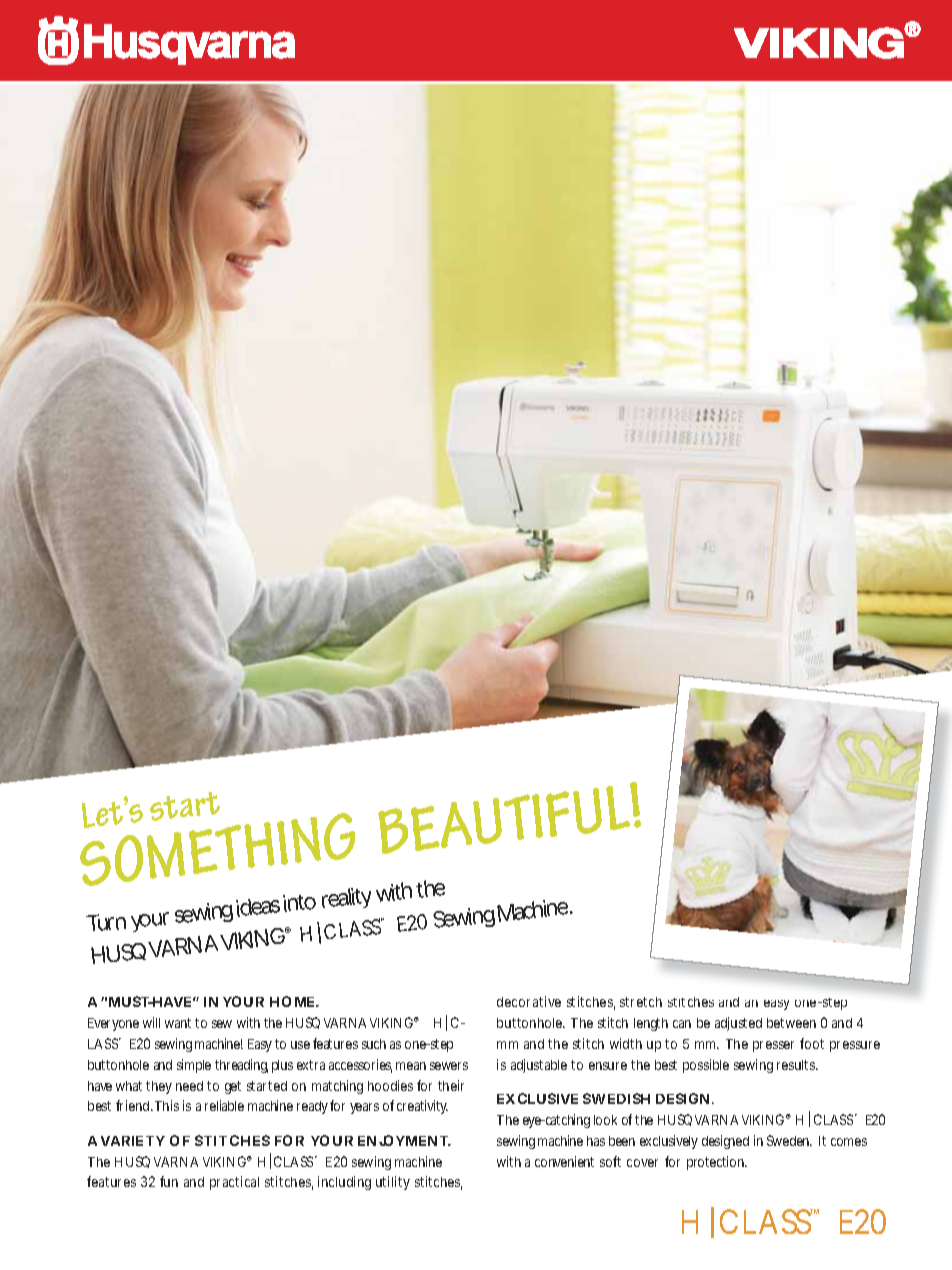 The height and width of the page is (1270, 952). Describe the element at coordinates (300, 1045) in the page. I see `use` at that location.
